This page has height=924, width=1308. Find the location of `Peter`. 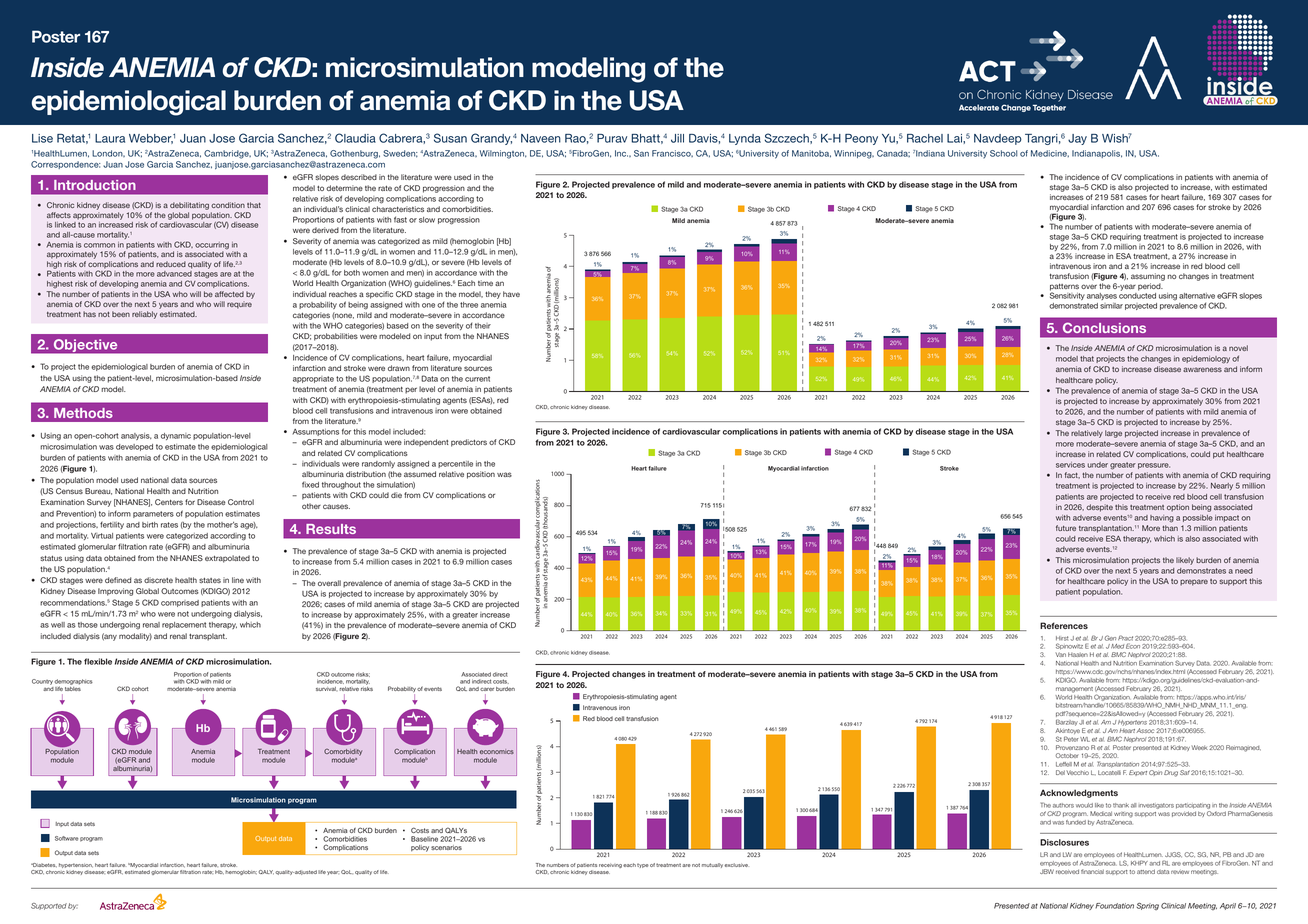

Peter is located at coordinates (1071, 739).
